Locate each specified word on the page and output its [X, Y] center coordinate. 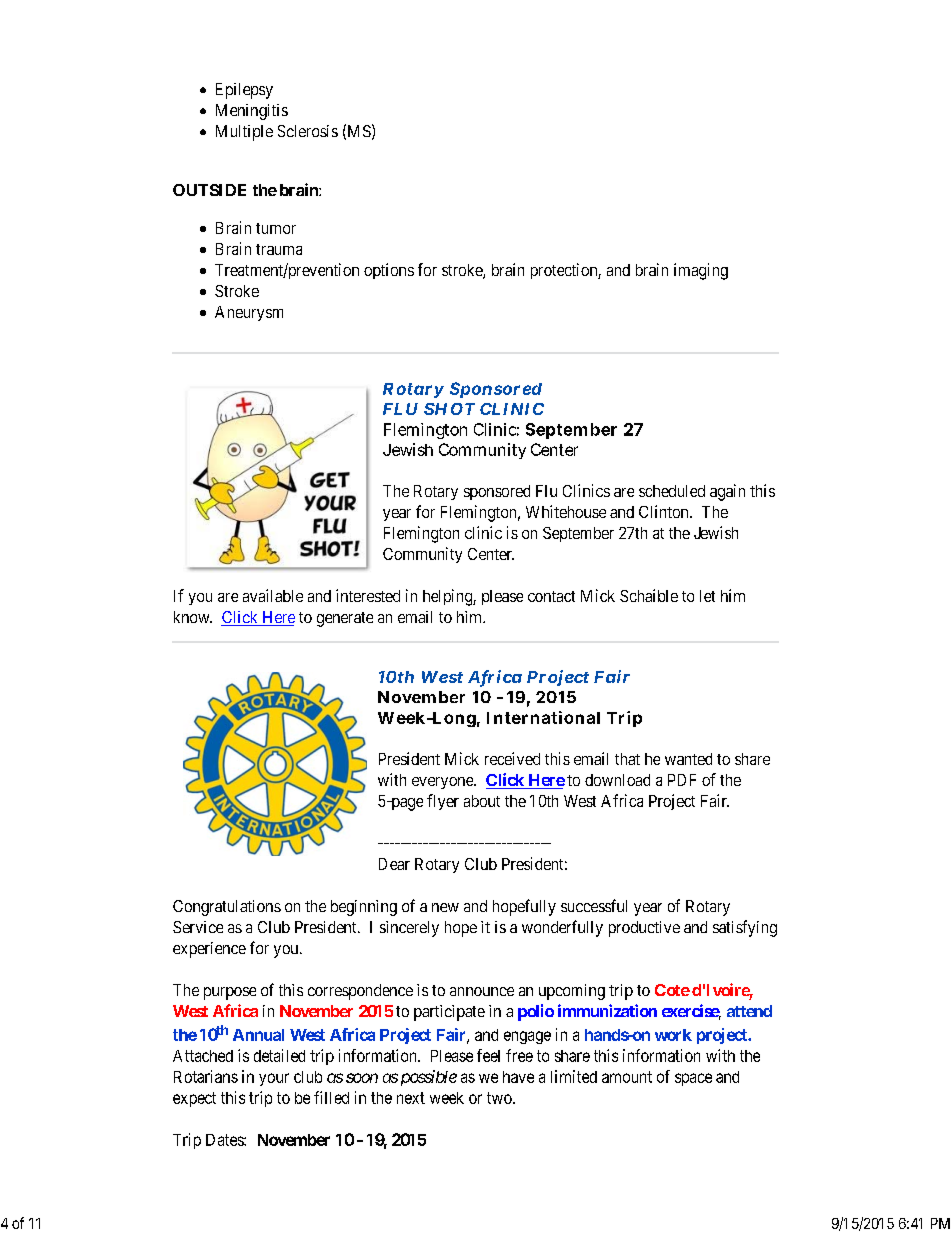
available [273, 595]
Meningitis [252, 112]
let [707, 596]
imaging [701, 271]
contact [551, 596]
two [500, 1098]
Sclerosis [308, 131]
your [274, 1079]
